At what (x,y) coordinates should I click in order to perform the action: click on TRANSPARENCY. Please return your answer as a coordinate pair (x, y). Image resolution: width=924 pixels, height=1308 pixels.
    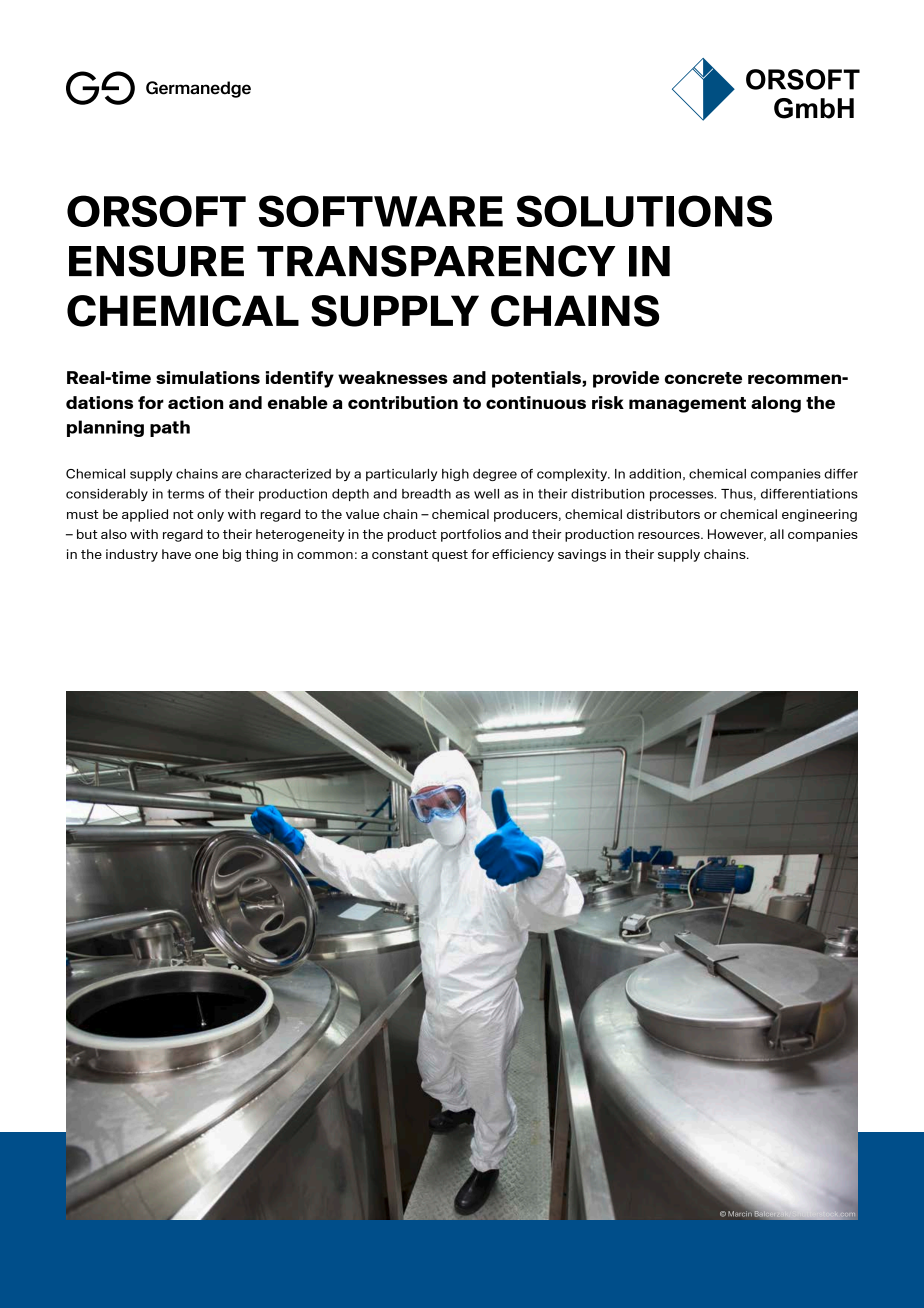
    Looking at the image, I should click on (436, 261).
